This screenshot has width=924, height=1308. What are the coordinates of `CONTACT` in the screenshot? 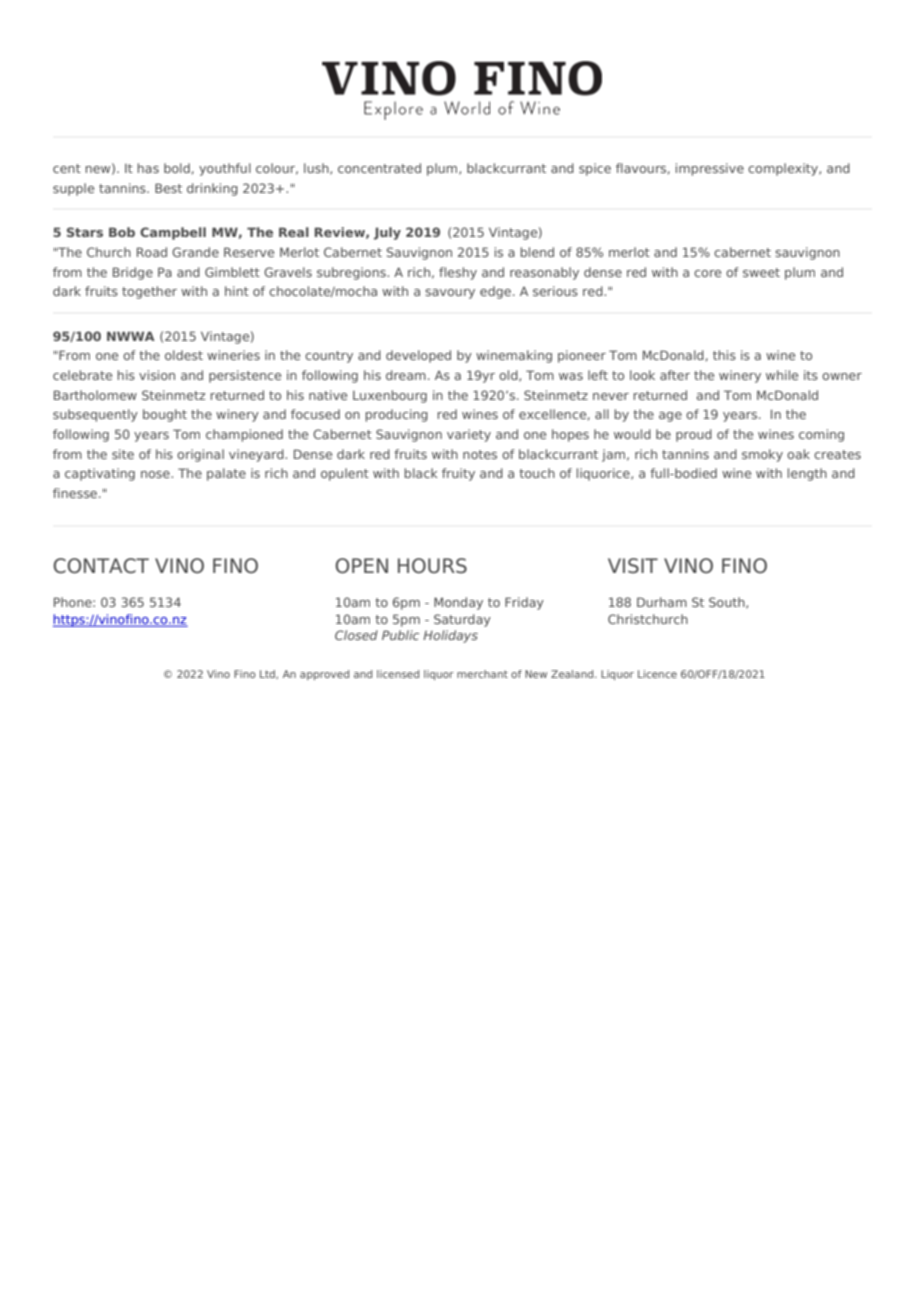 It's located at (101, 566).
